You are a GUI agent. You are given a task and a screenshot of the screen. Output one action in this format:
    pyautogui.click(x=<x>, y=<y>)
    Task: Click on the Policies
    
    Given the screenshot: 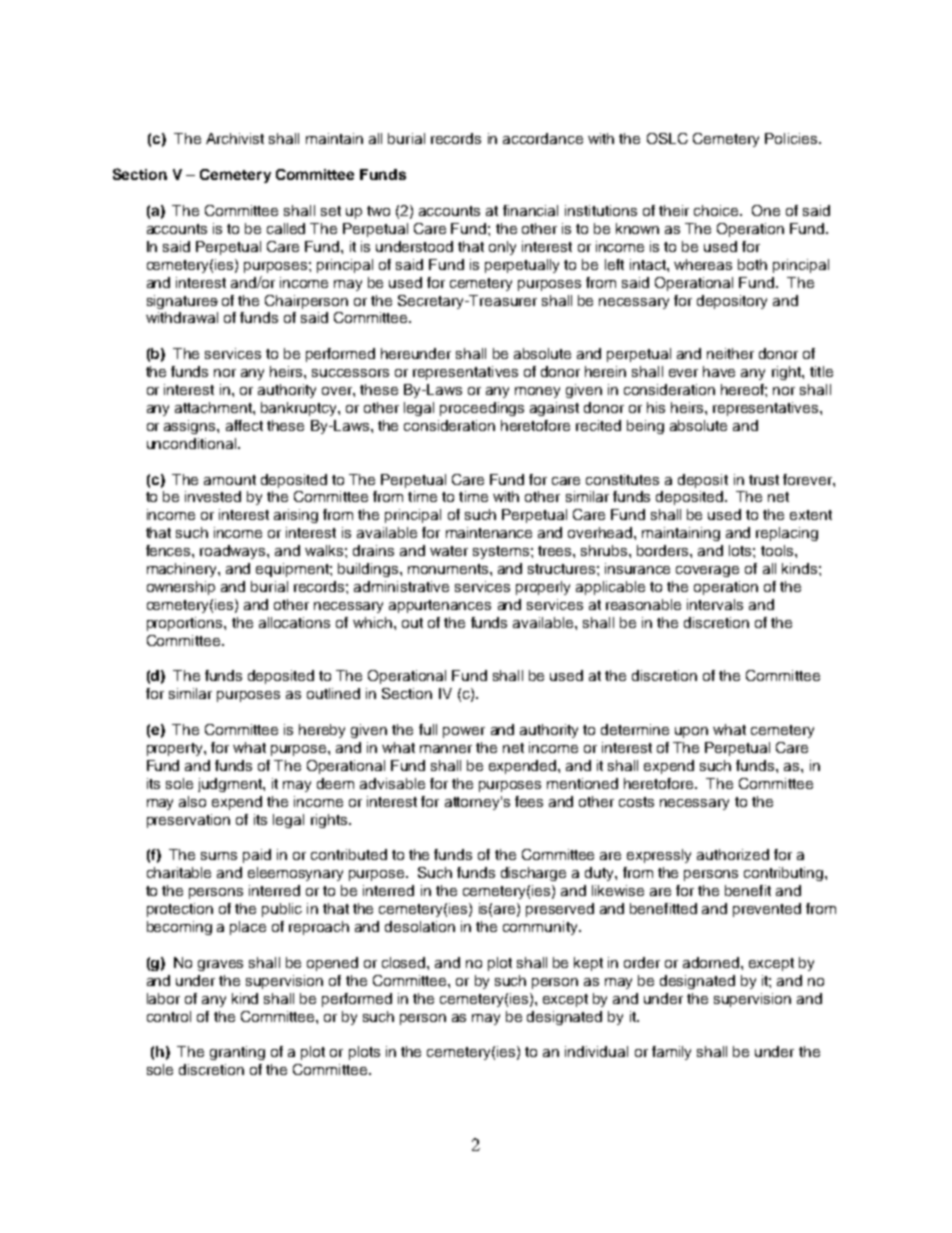 What is the action you would take?
    pyautogui.click(x=792, y=138)
